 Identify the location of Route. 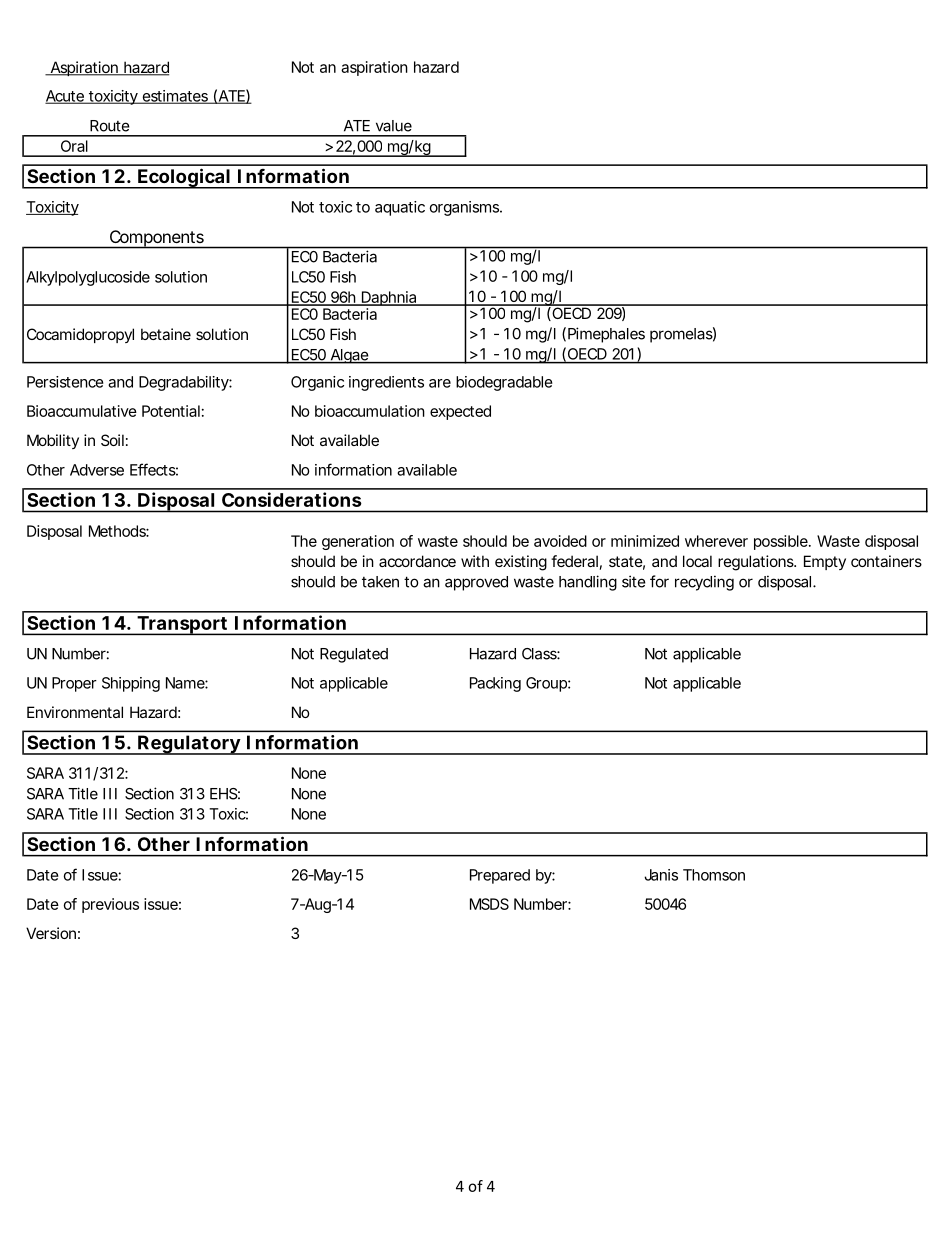
(110, 126).
